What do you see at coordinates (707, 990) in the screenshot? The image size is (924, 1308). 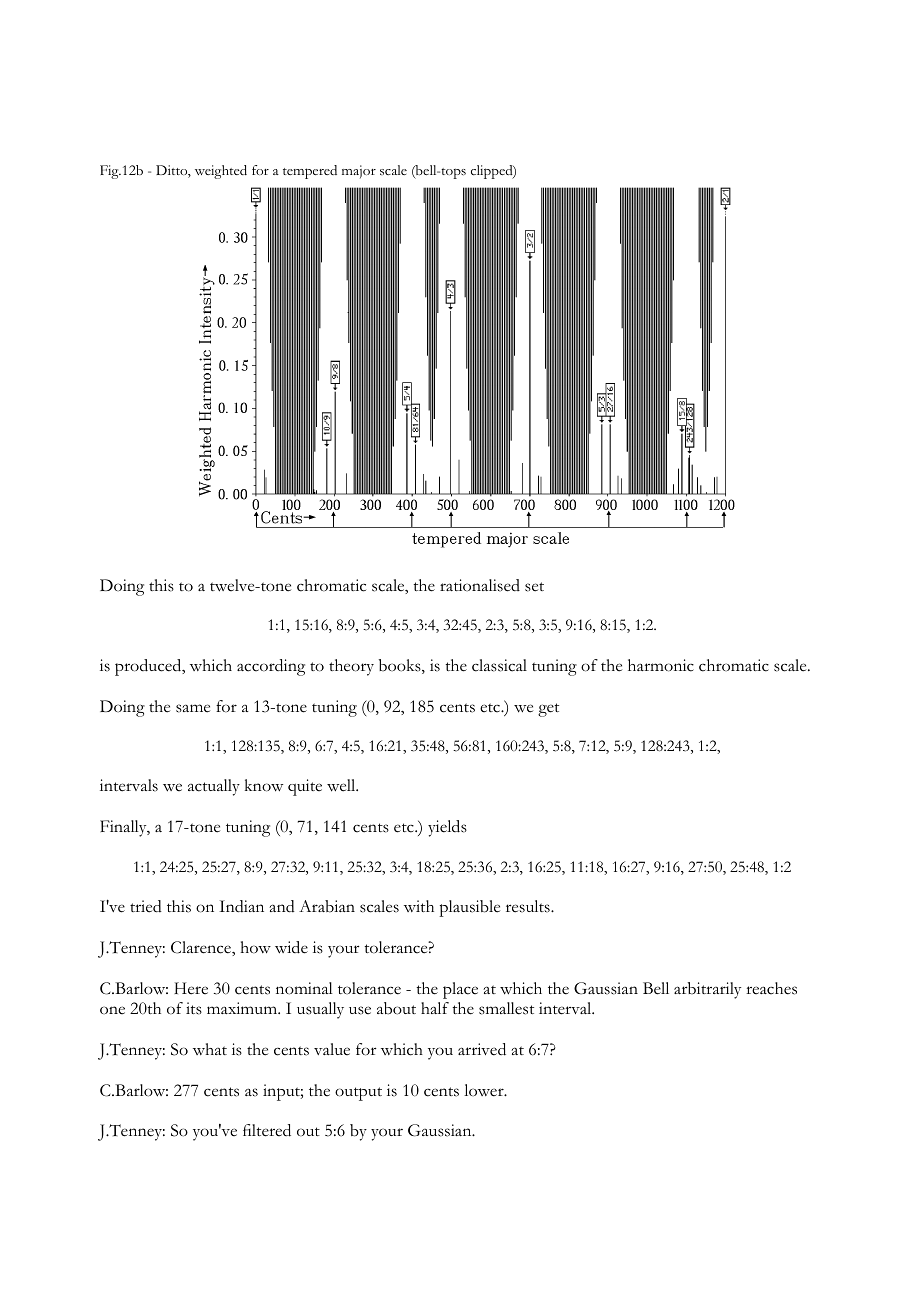 I see `arbitrarily` at bounding box center [707, 990].
